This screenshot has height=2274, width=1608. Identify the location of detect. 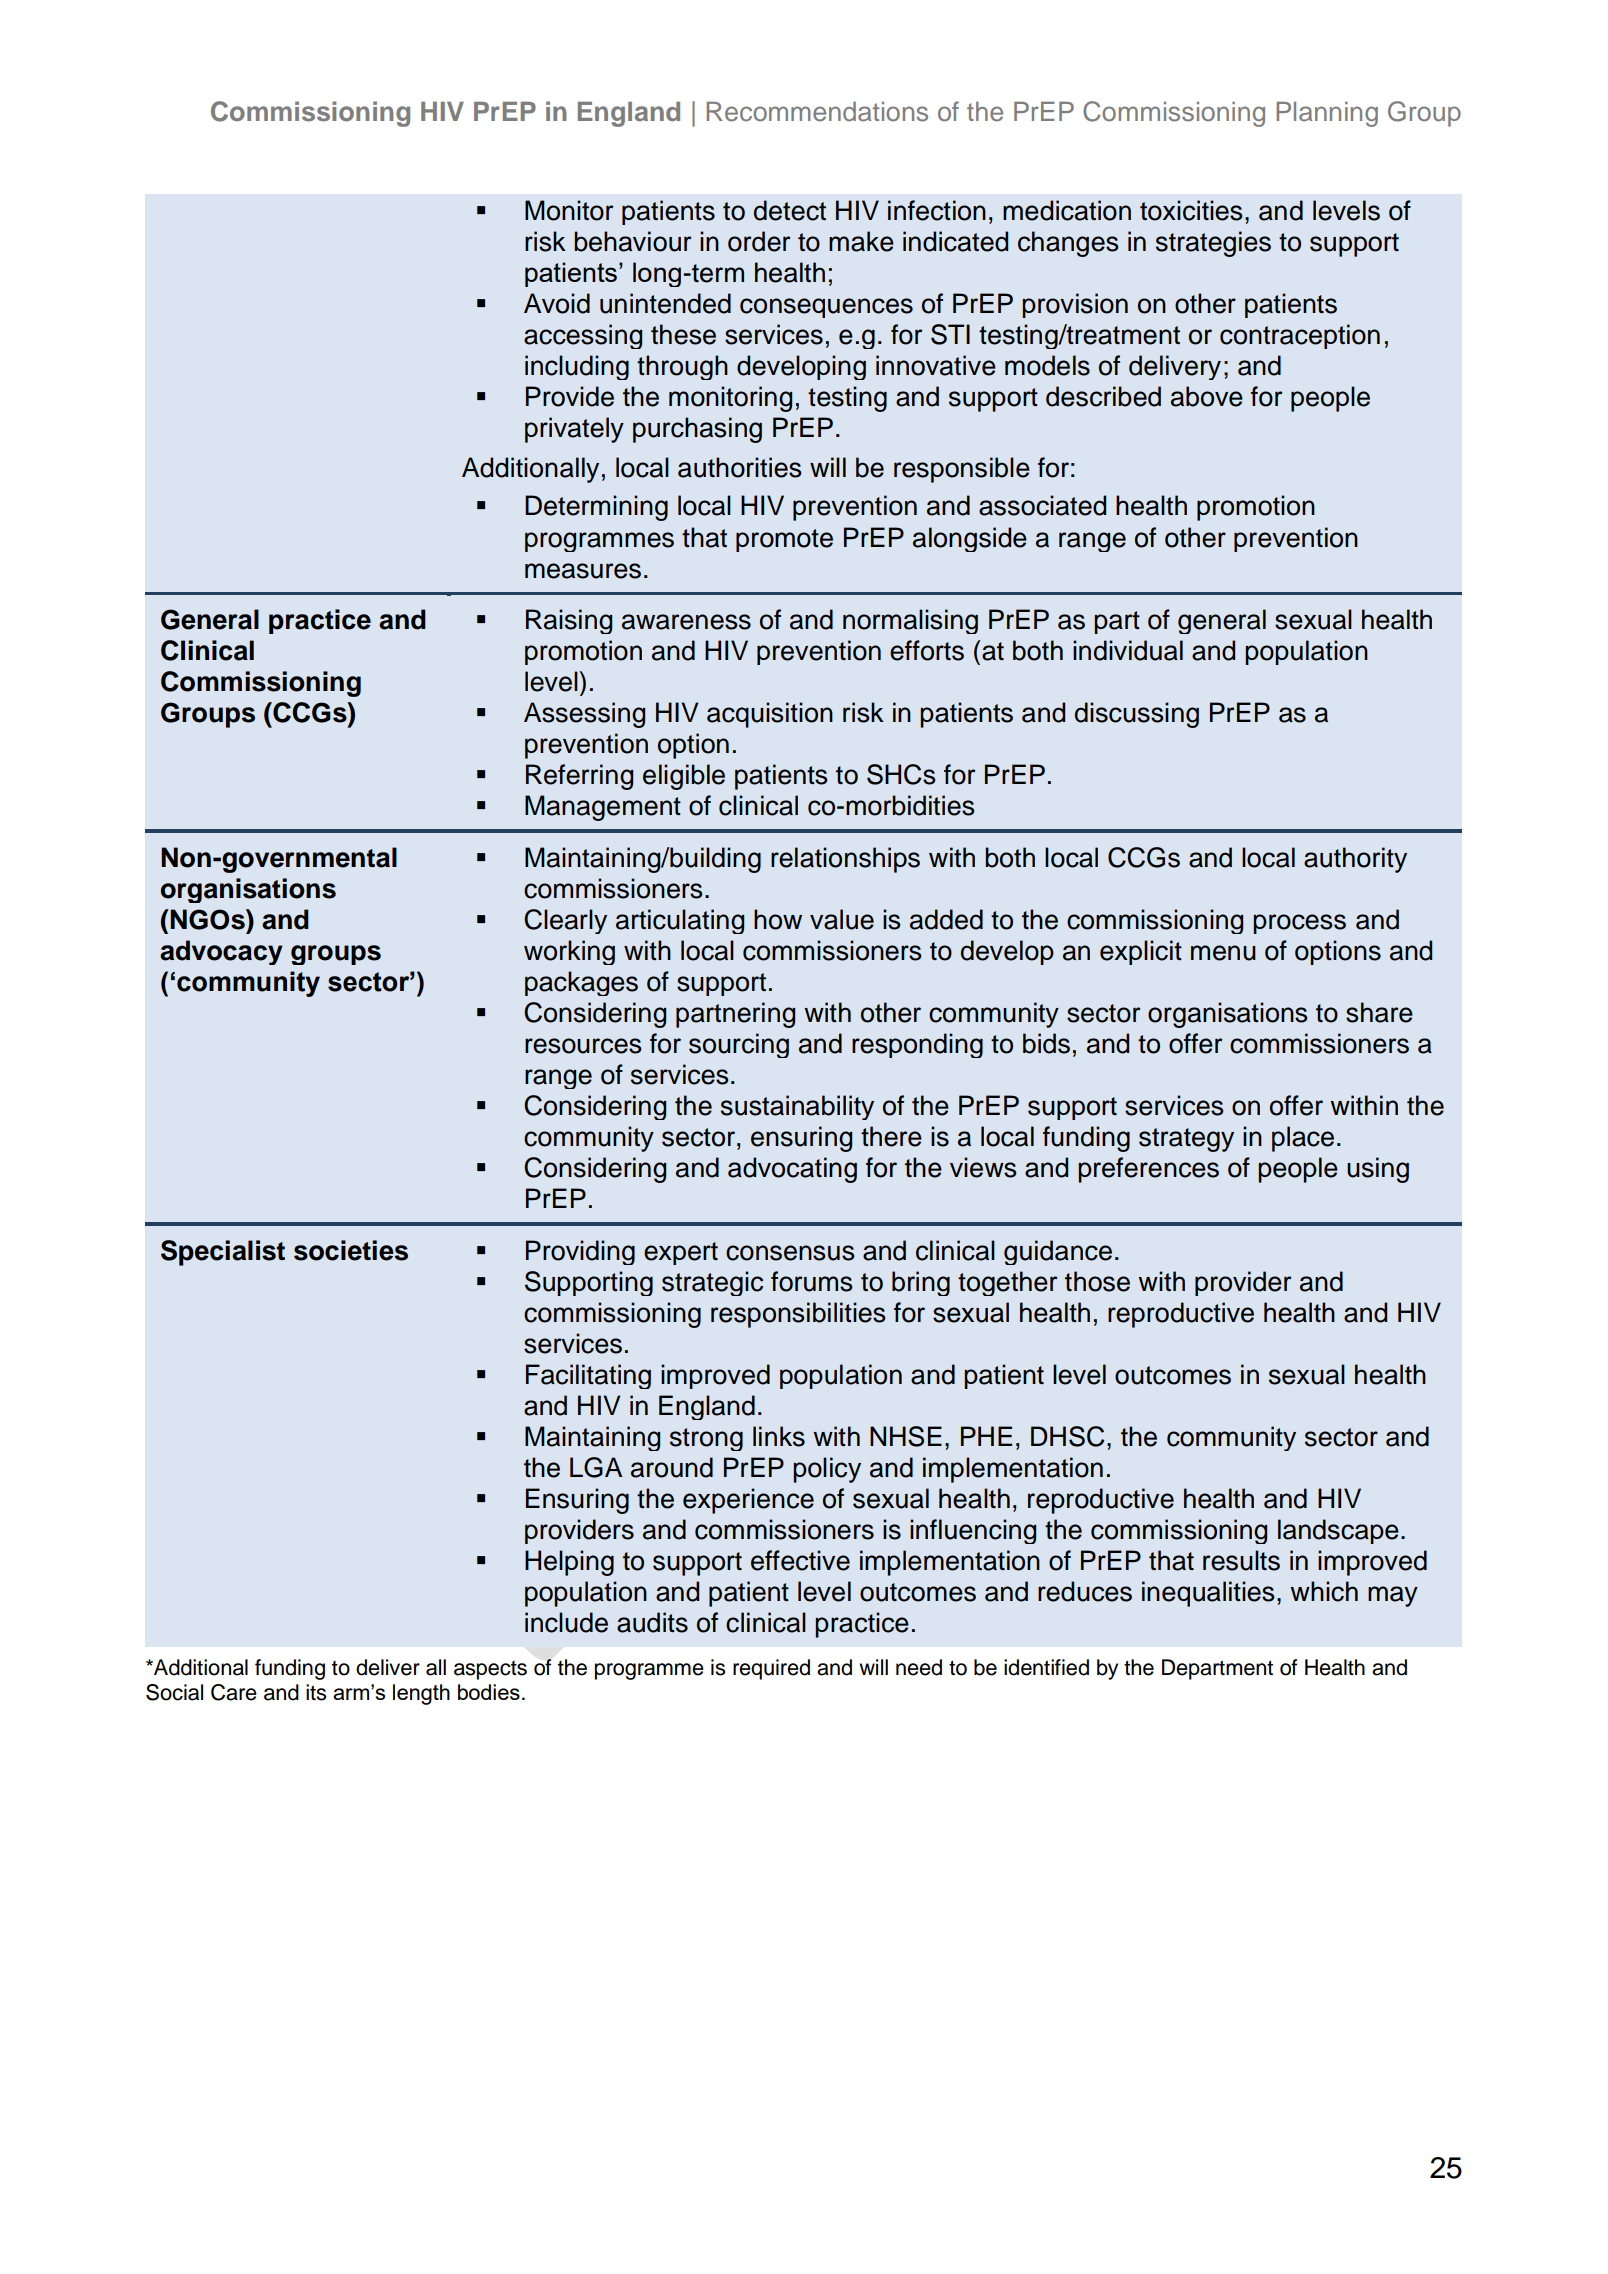
(790, 210).
